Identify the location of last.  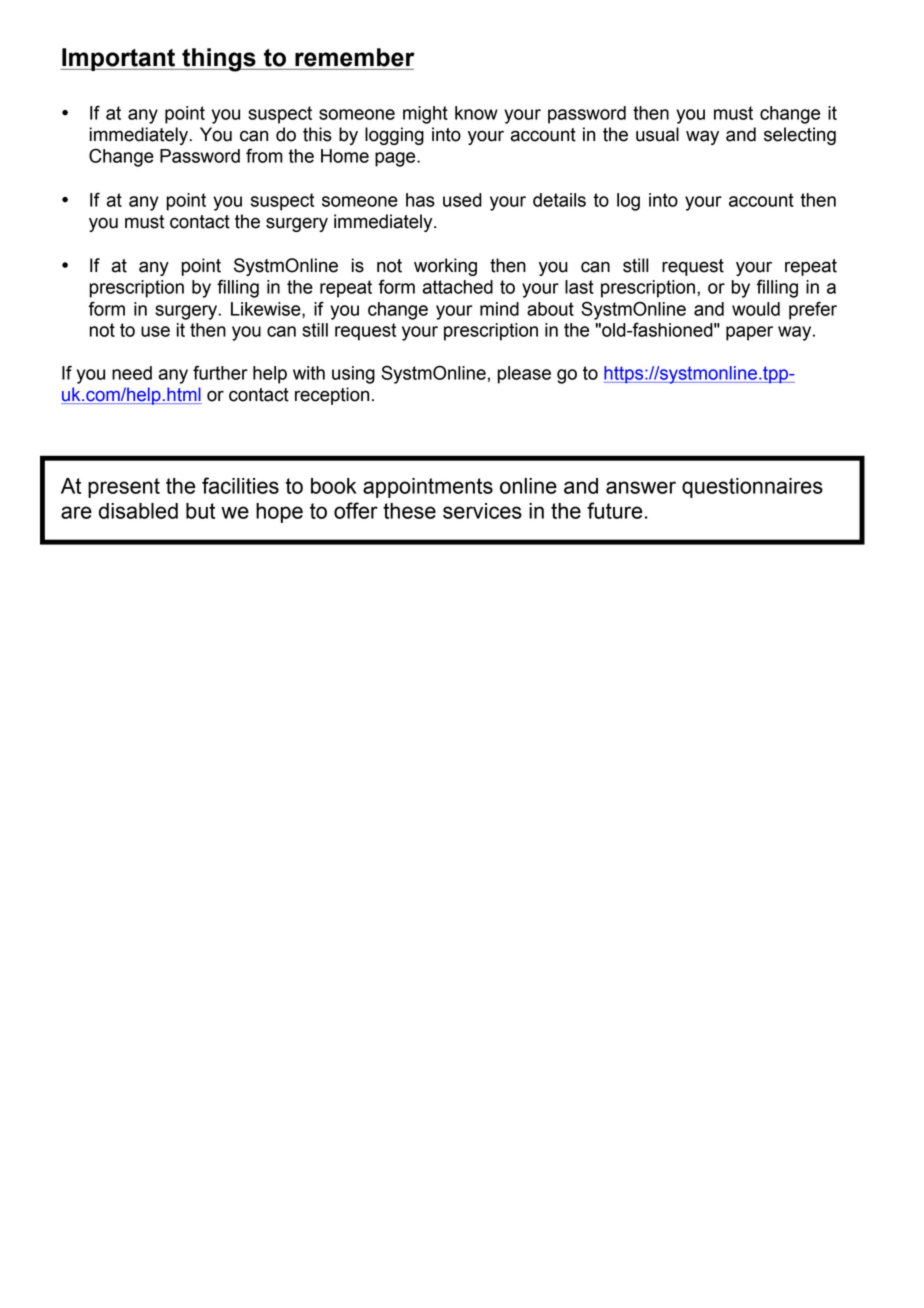
(579, 287).
